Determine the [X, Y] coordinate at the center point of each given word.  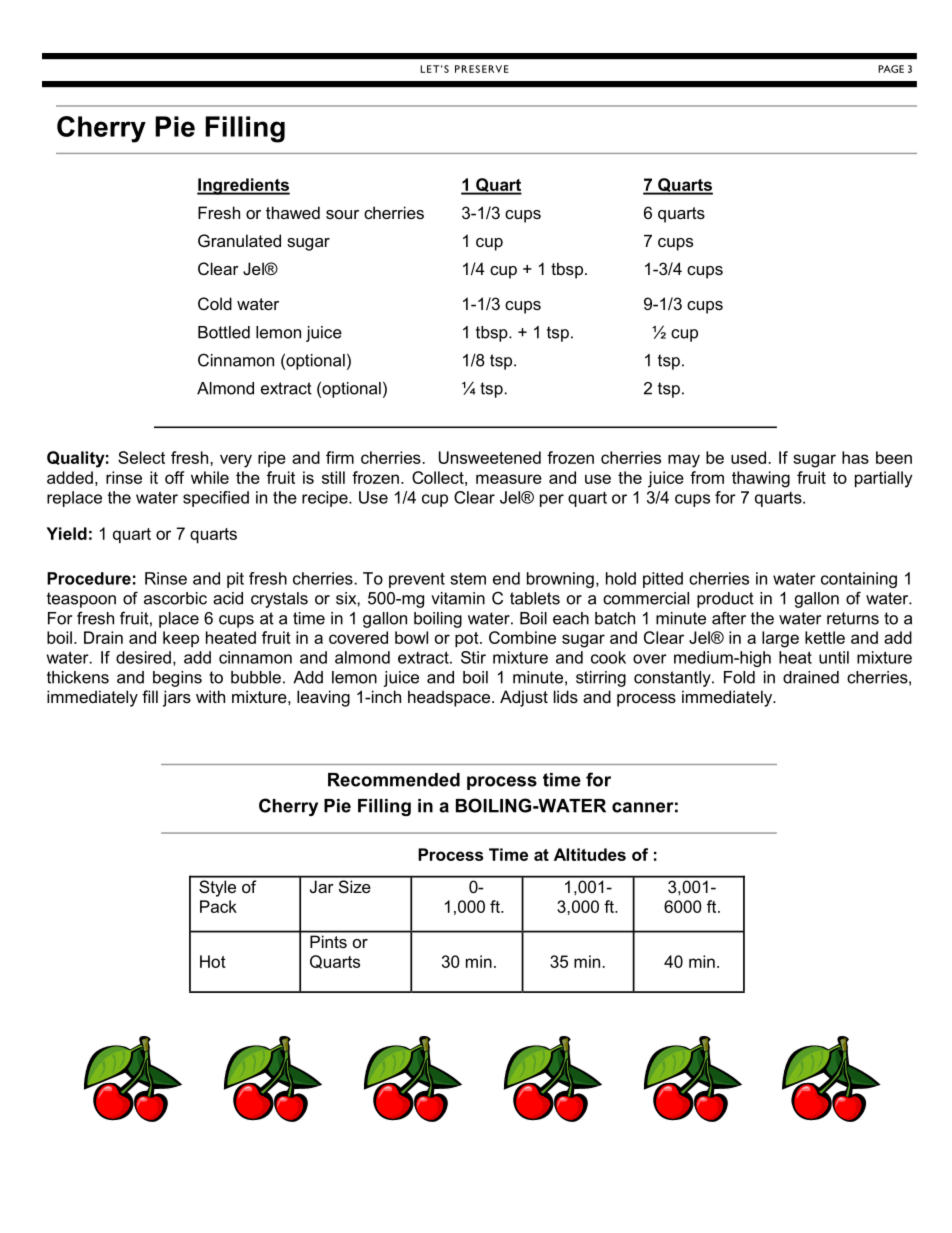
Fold [739, 677]
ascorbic [175, 598]
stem [468, 579]
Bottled [224, 332]
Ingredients [243, 186]
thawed [293, 212]
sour [342, 214]
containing [859, 580]
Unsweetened [490, 457]
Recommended [394, 780]
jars [177, 698]
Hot [213, 961]
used [748, 457]
